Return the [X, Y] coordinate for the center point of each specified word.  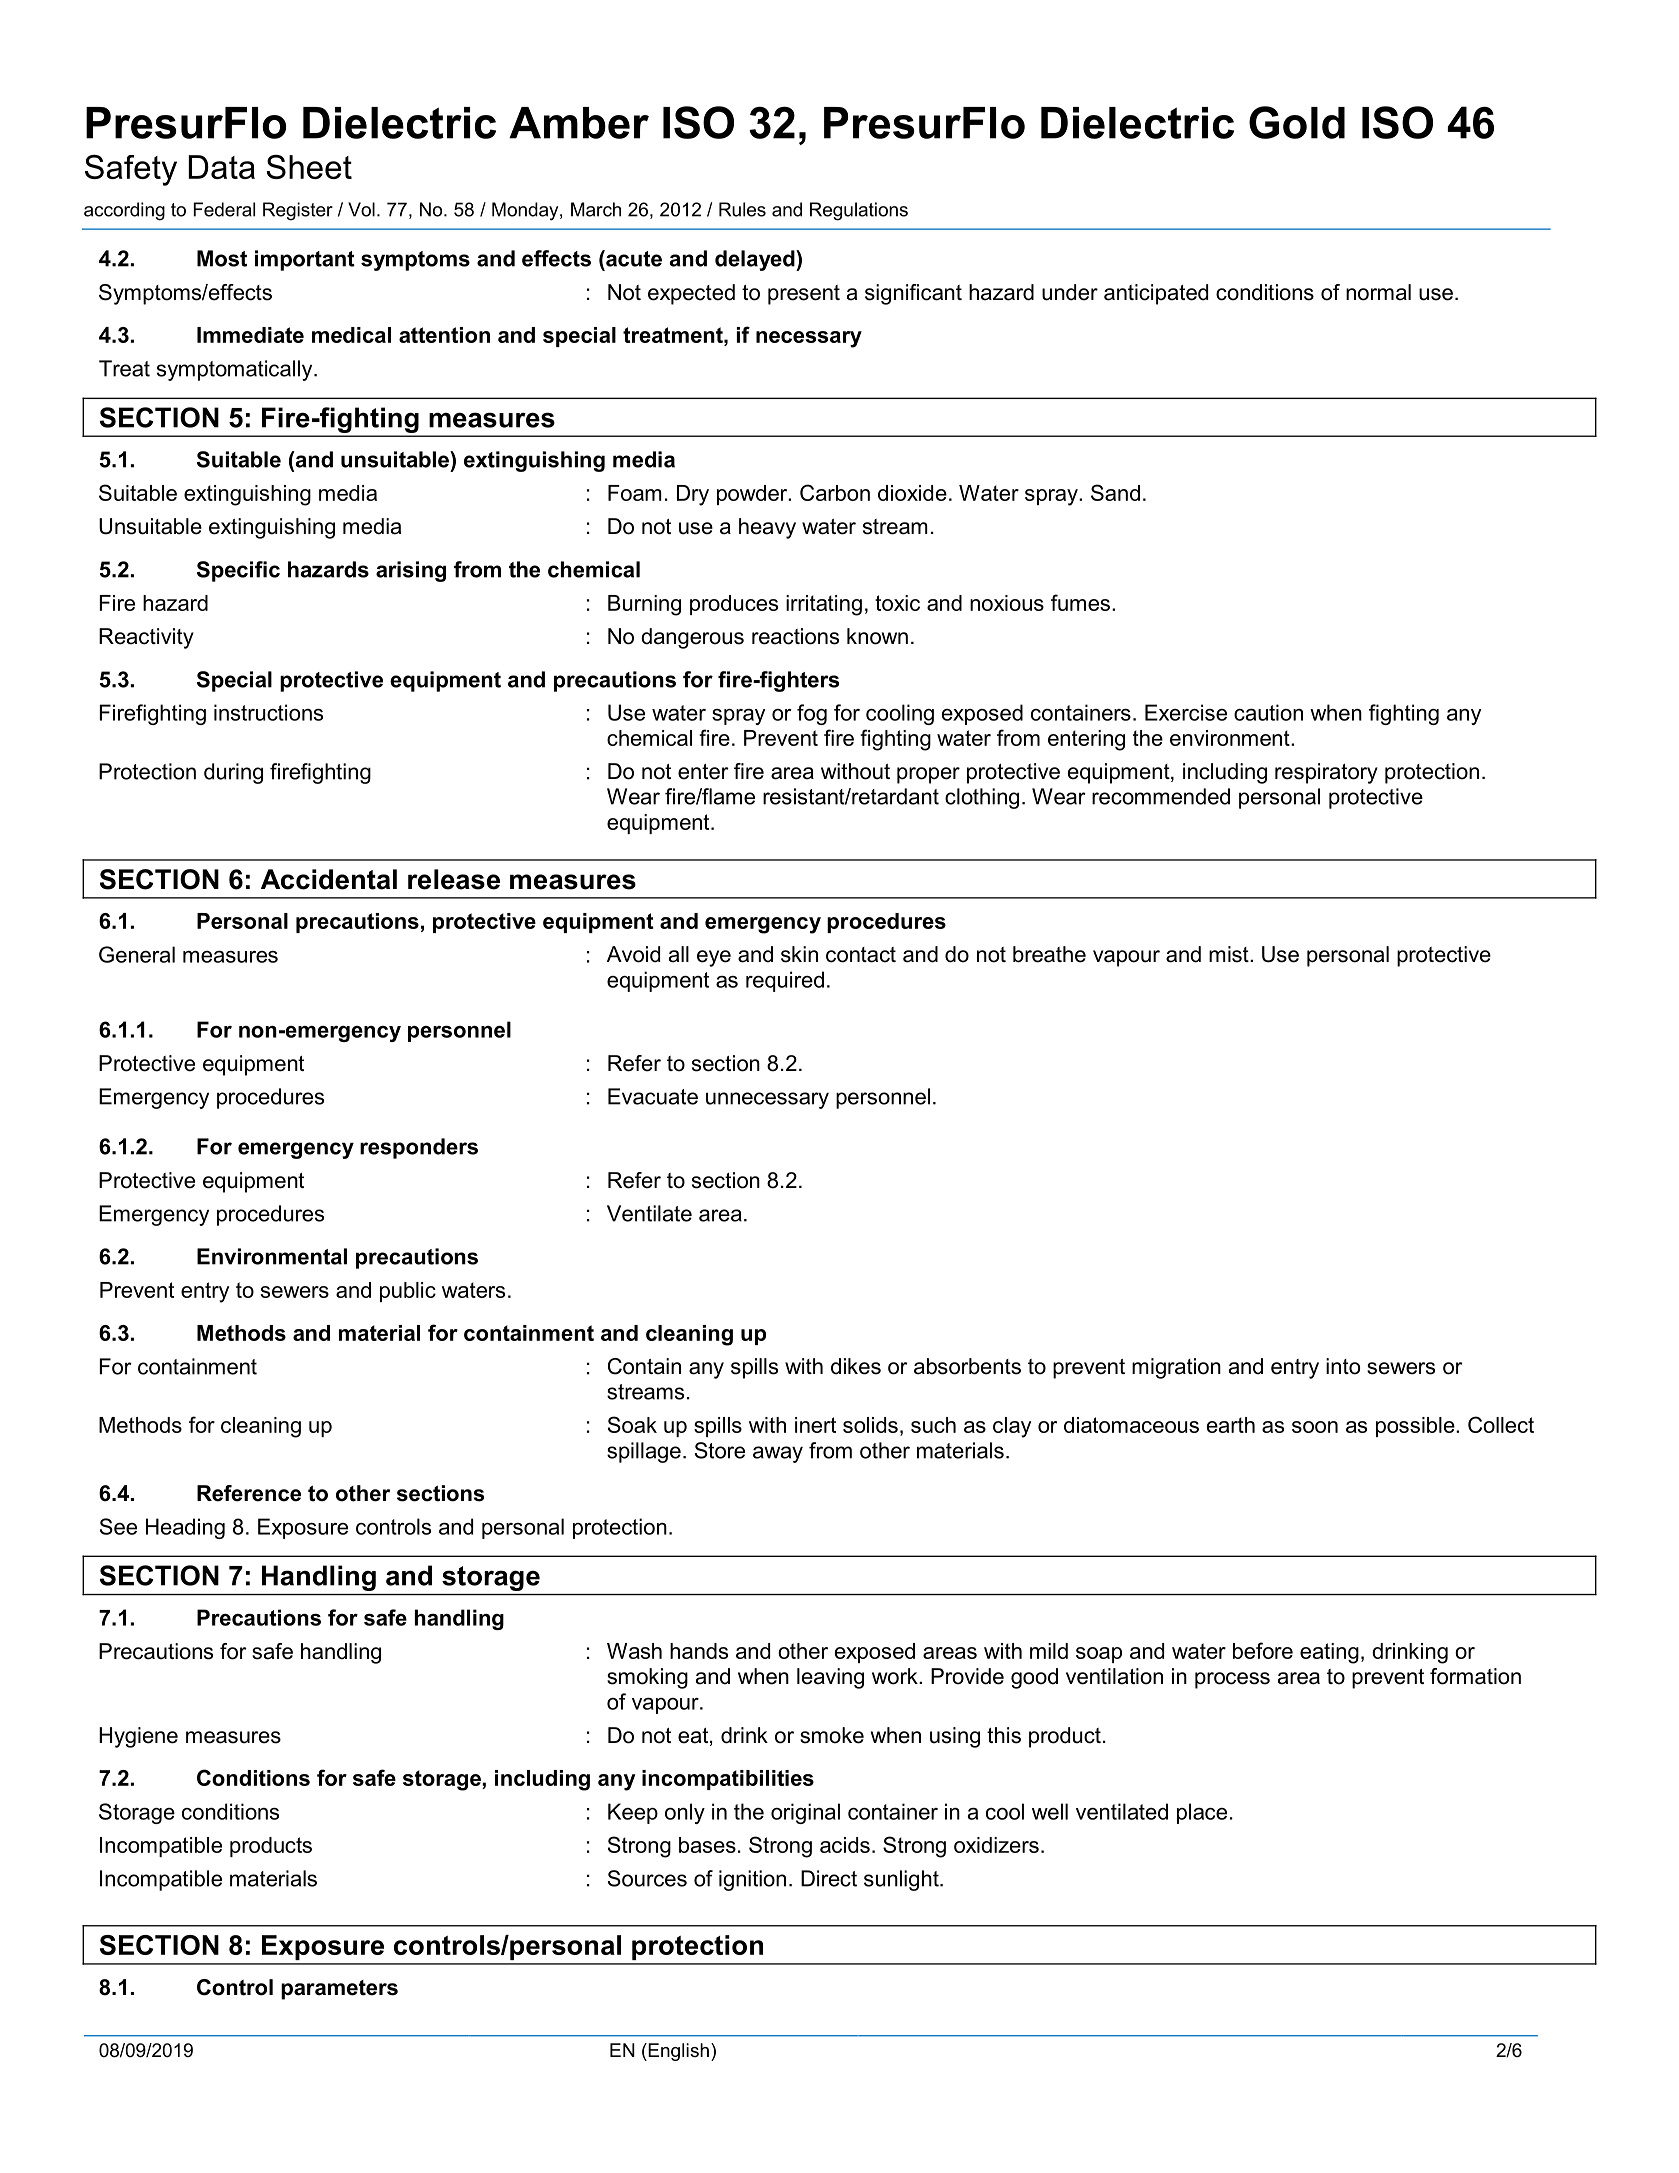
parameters [339, 1990]
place [1202, 1813]
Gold [1297, 122]
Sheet [309, 167]
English [677, 2052]
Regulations [859, 211]
